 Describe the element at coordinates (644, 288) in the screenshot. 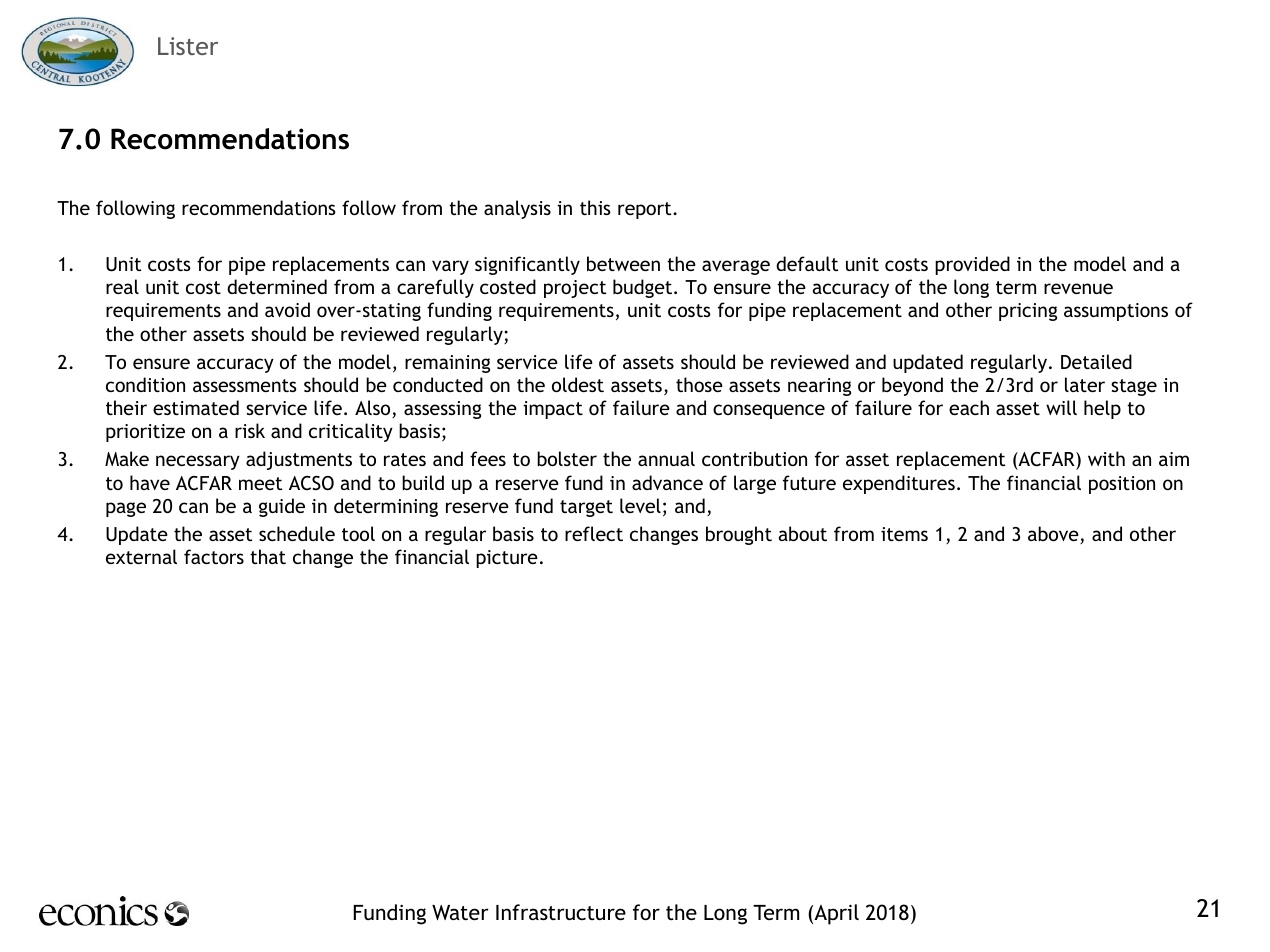

I see `budget` at that location.
